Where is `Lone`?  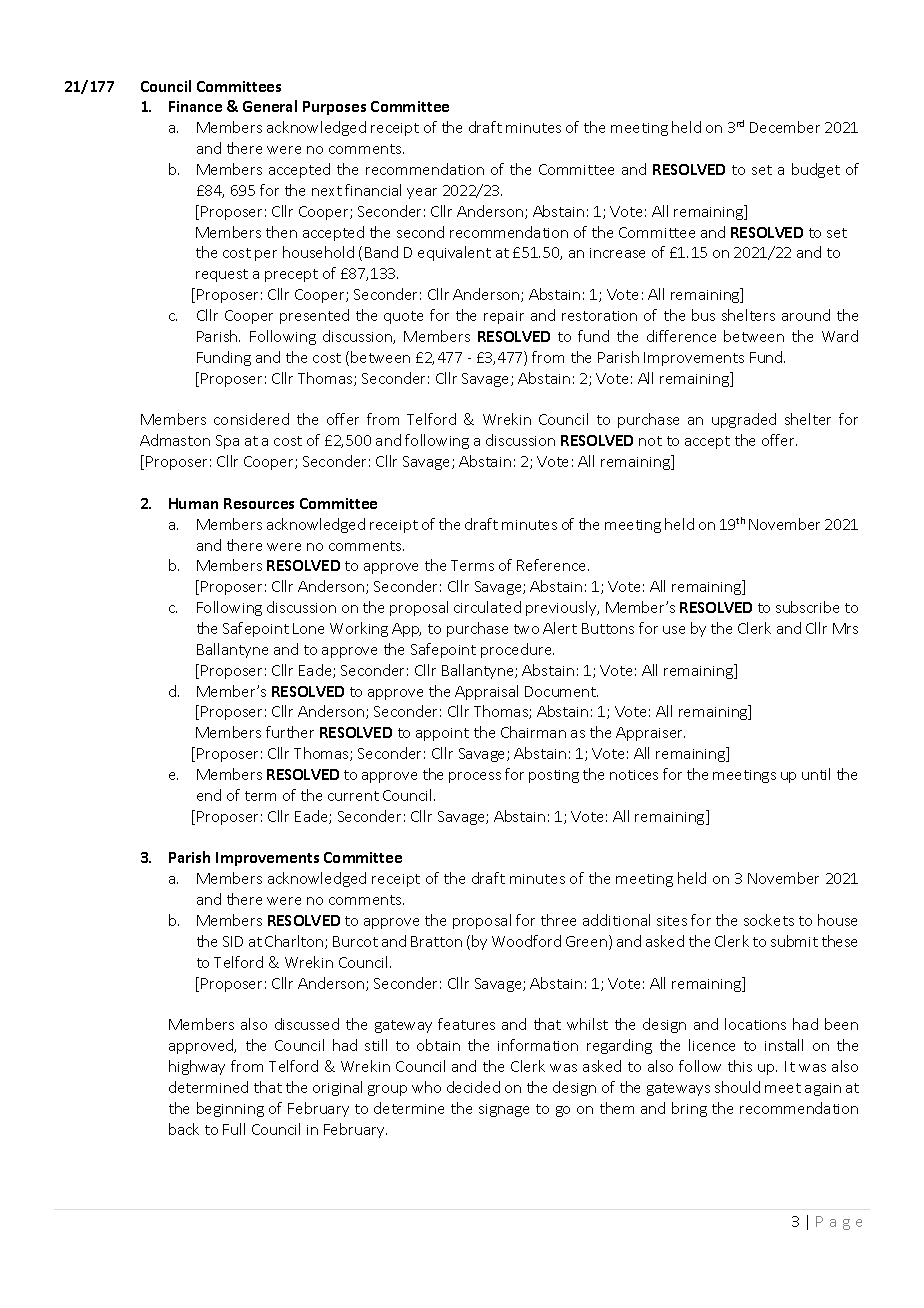 Lone is located at coordinates (308, 628).
